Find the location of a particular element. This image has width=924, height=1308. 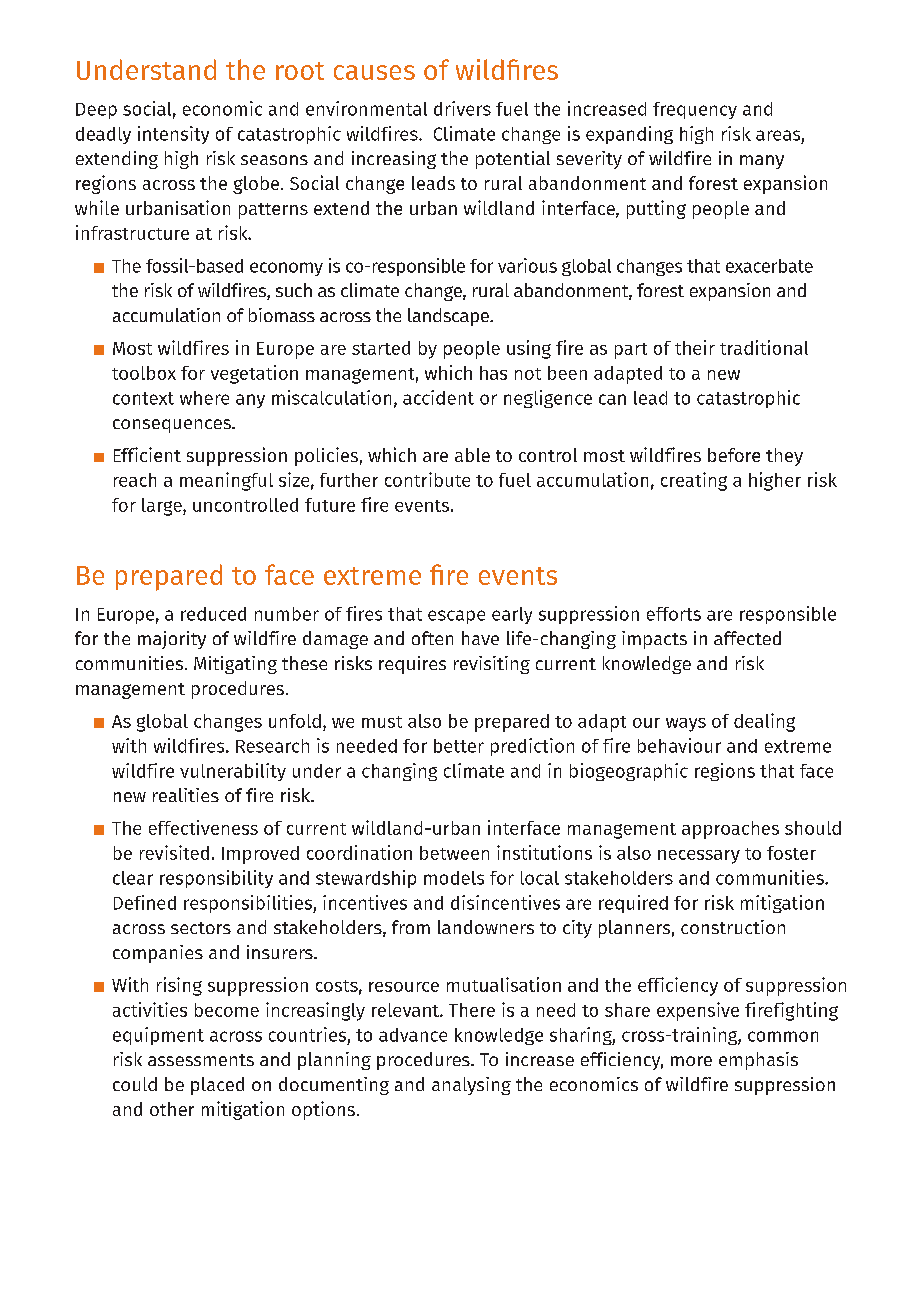

reduced is located at coordinates (213, 614).
